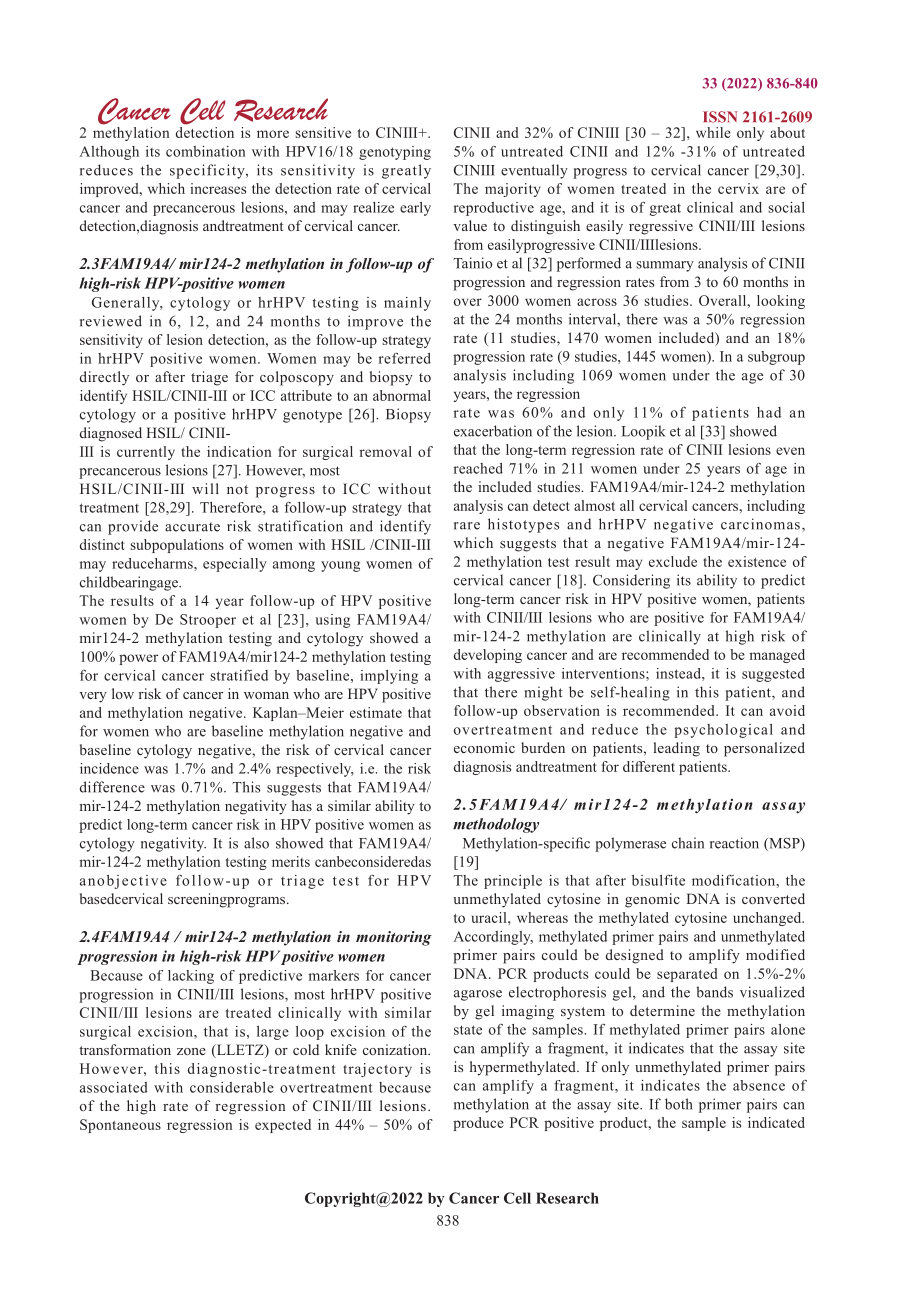 This screenshot has width=924, height=1308. What do you see at coordinates (713, 132) in the screenshot?
I see `while` at bounding box center [713, 132].
